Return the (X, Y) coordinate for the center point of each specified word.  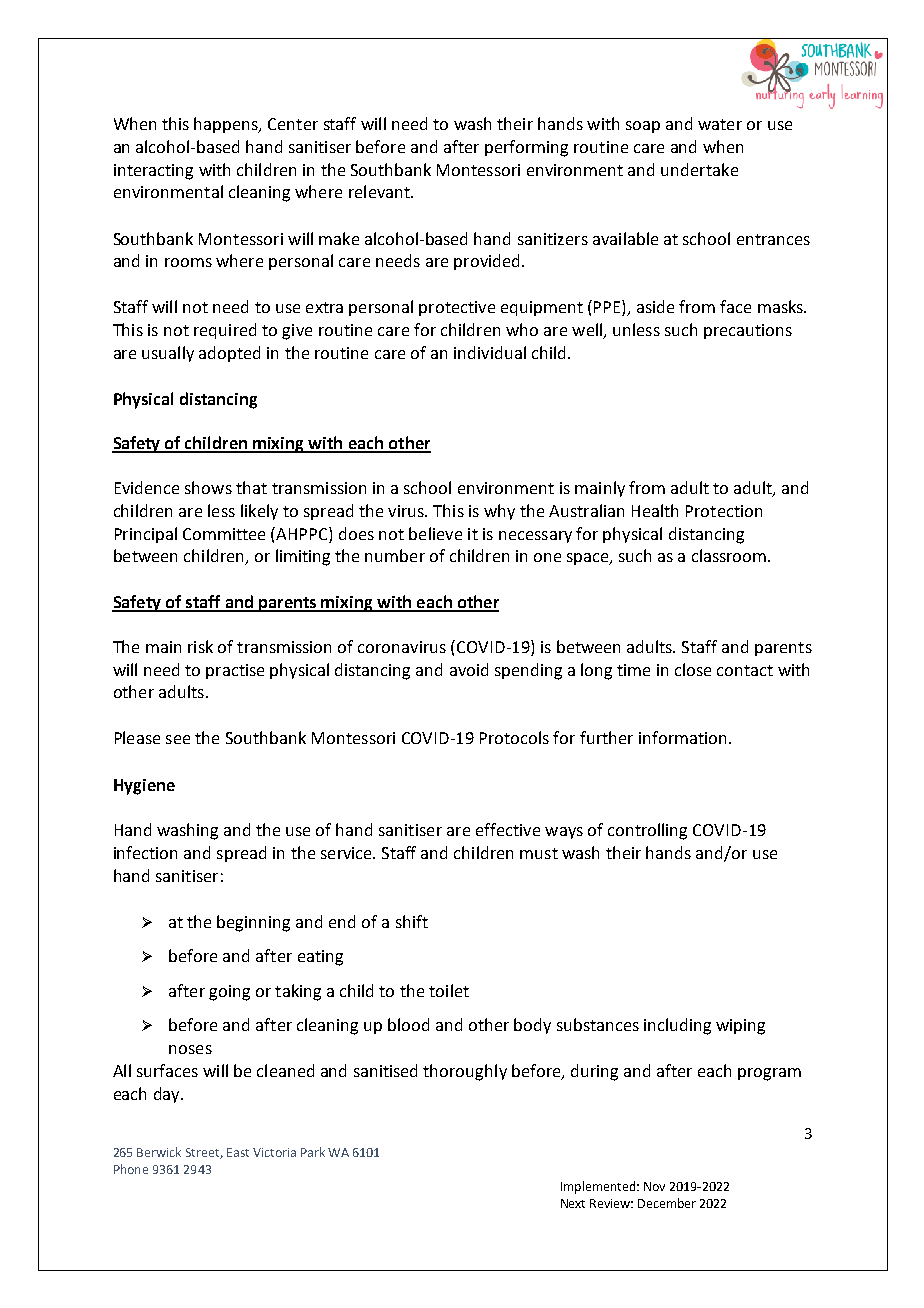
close (693, 669)
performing (526, 148)
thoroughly (465, 1072)
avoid (469, 669)
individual (490, 352)
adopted (229, 354)
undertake (699, 169)
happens (227, 125)
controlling (647, 831)
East (238, 1152)
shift (412, 921)
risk (200, 646)
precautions (748, 331)
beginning (253, 923)
